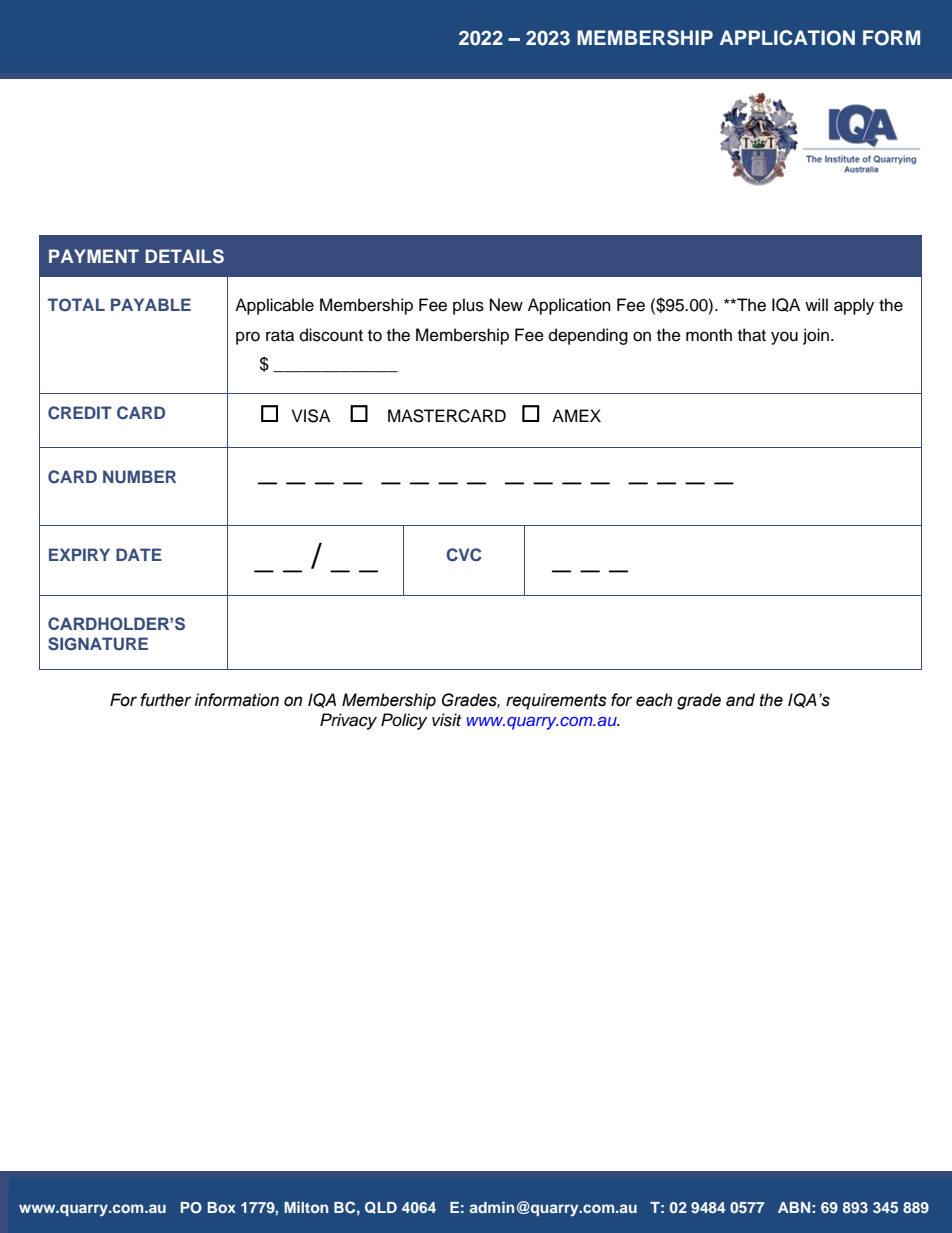  Describe the element at coordinates (165, 700) in the image. I see `further` at that location.
